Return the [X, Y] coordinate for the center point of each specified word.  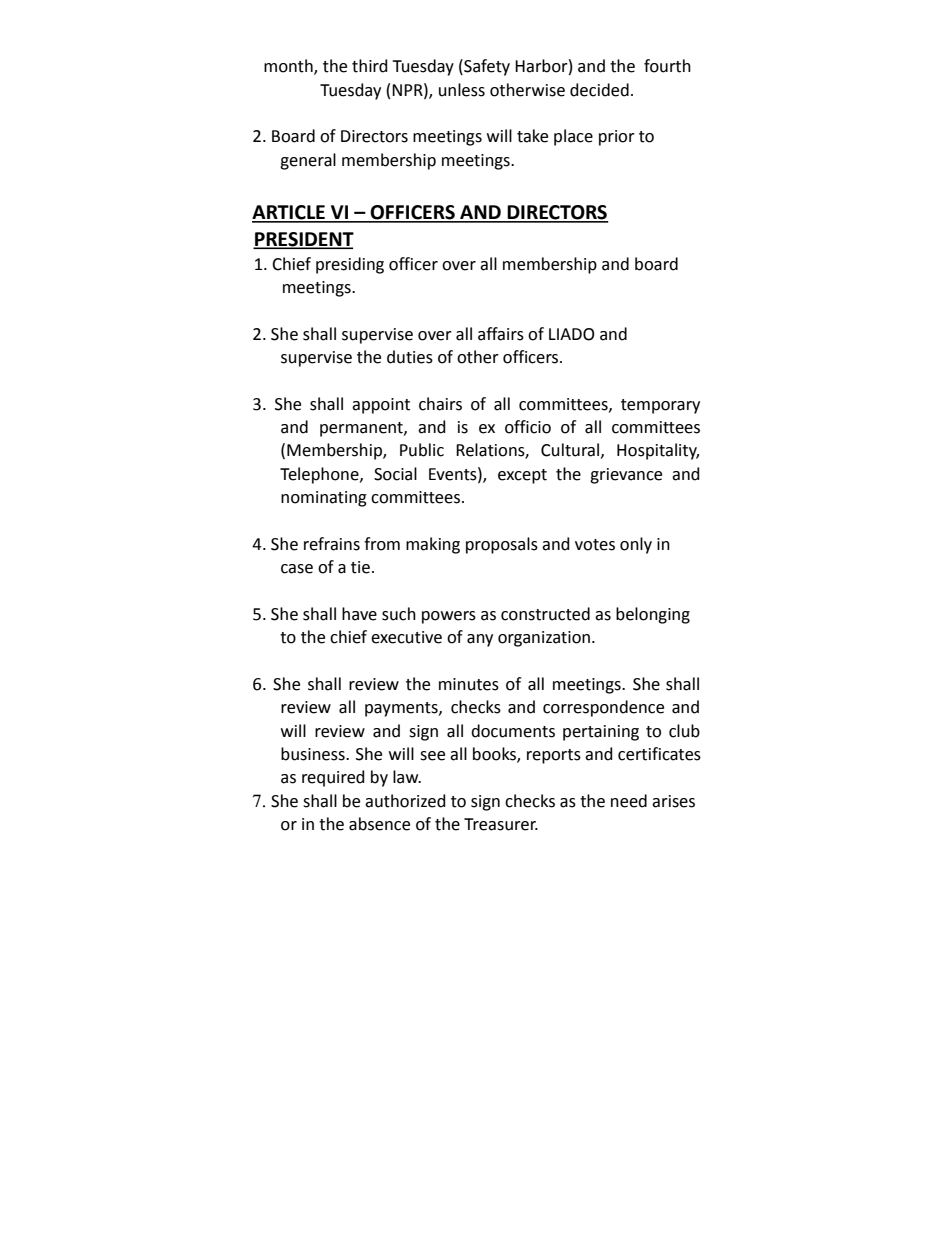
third [370, 66]
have [359, 614]
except [522, 476]
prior [617, 138]
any [480, 640]
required [333, 778]
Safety [486, 67]
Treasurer [501, 824]
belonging [653, 615]
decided [599, 90]
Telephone [320, 475]
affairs [501, 334]
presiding [350, 265]
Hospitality [658, 451]
